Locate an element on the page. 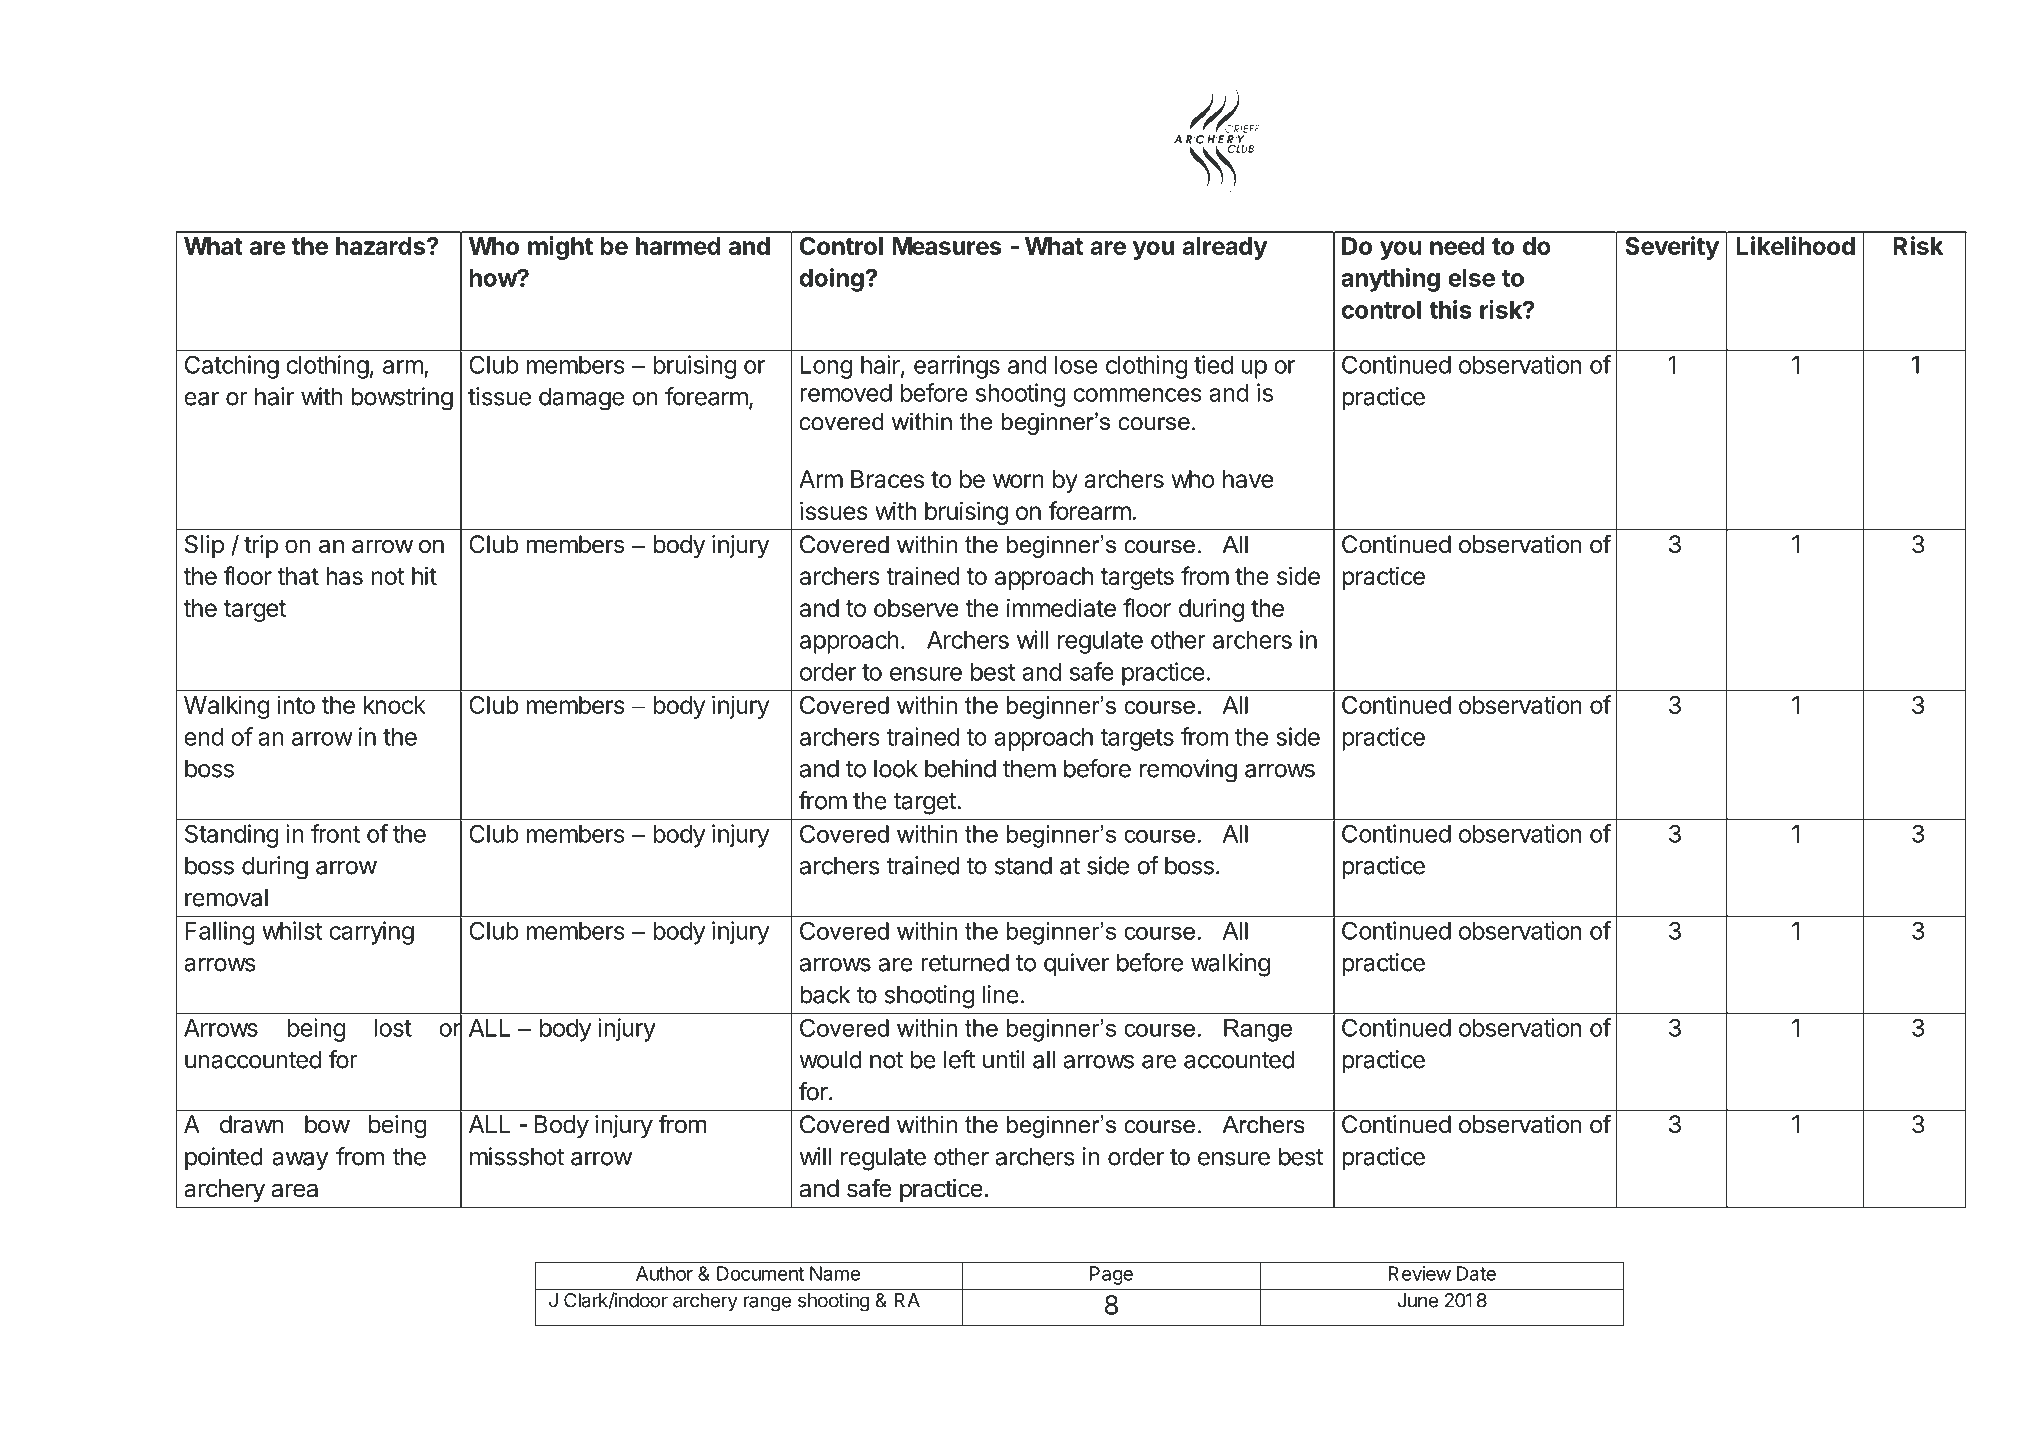 This document has height=1436, width=2031. lost is located at coordinates (393, 1028).
